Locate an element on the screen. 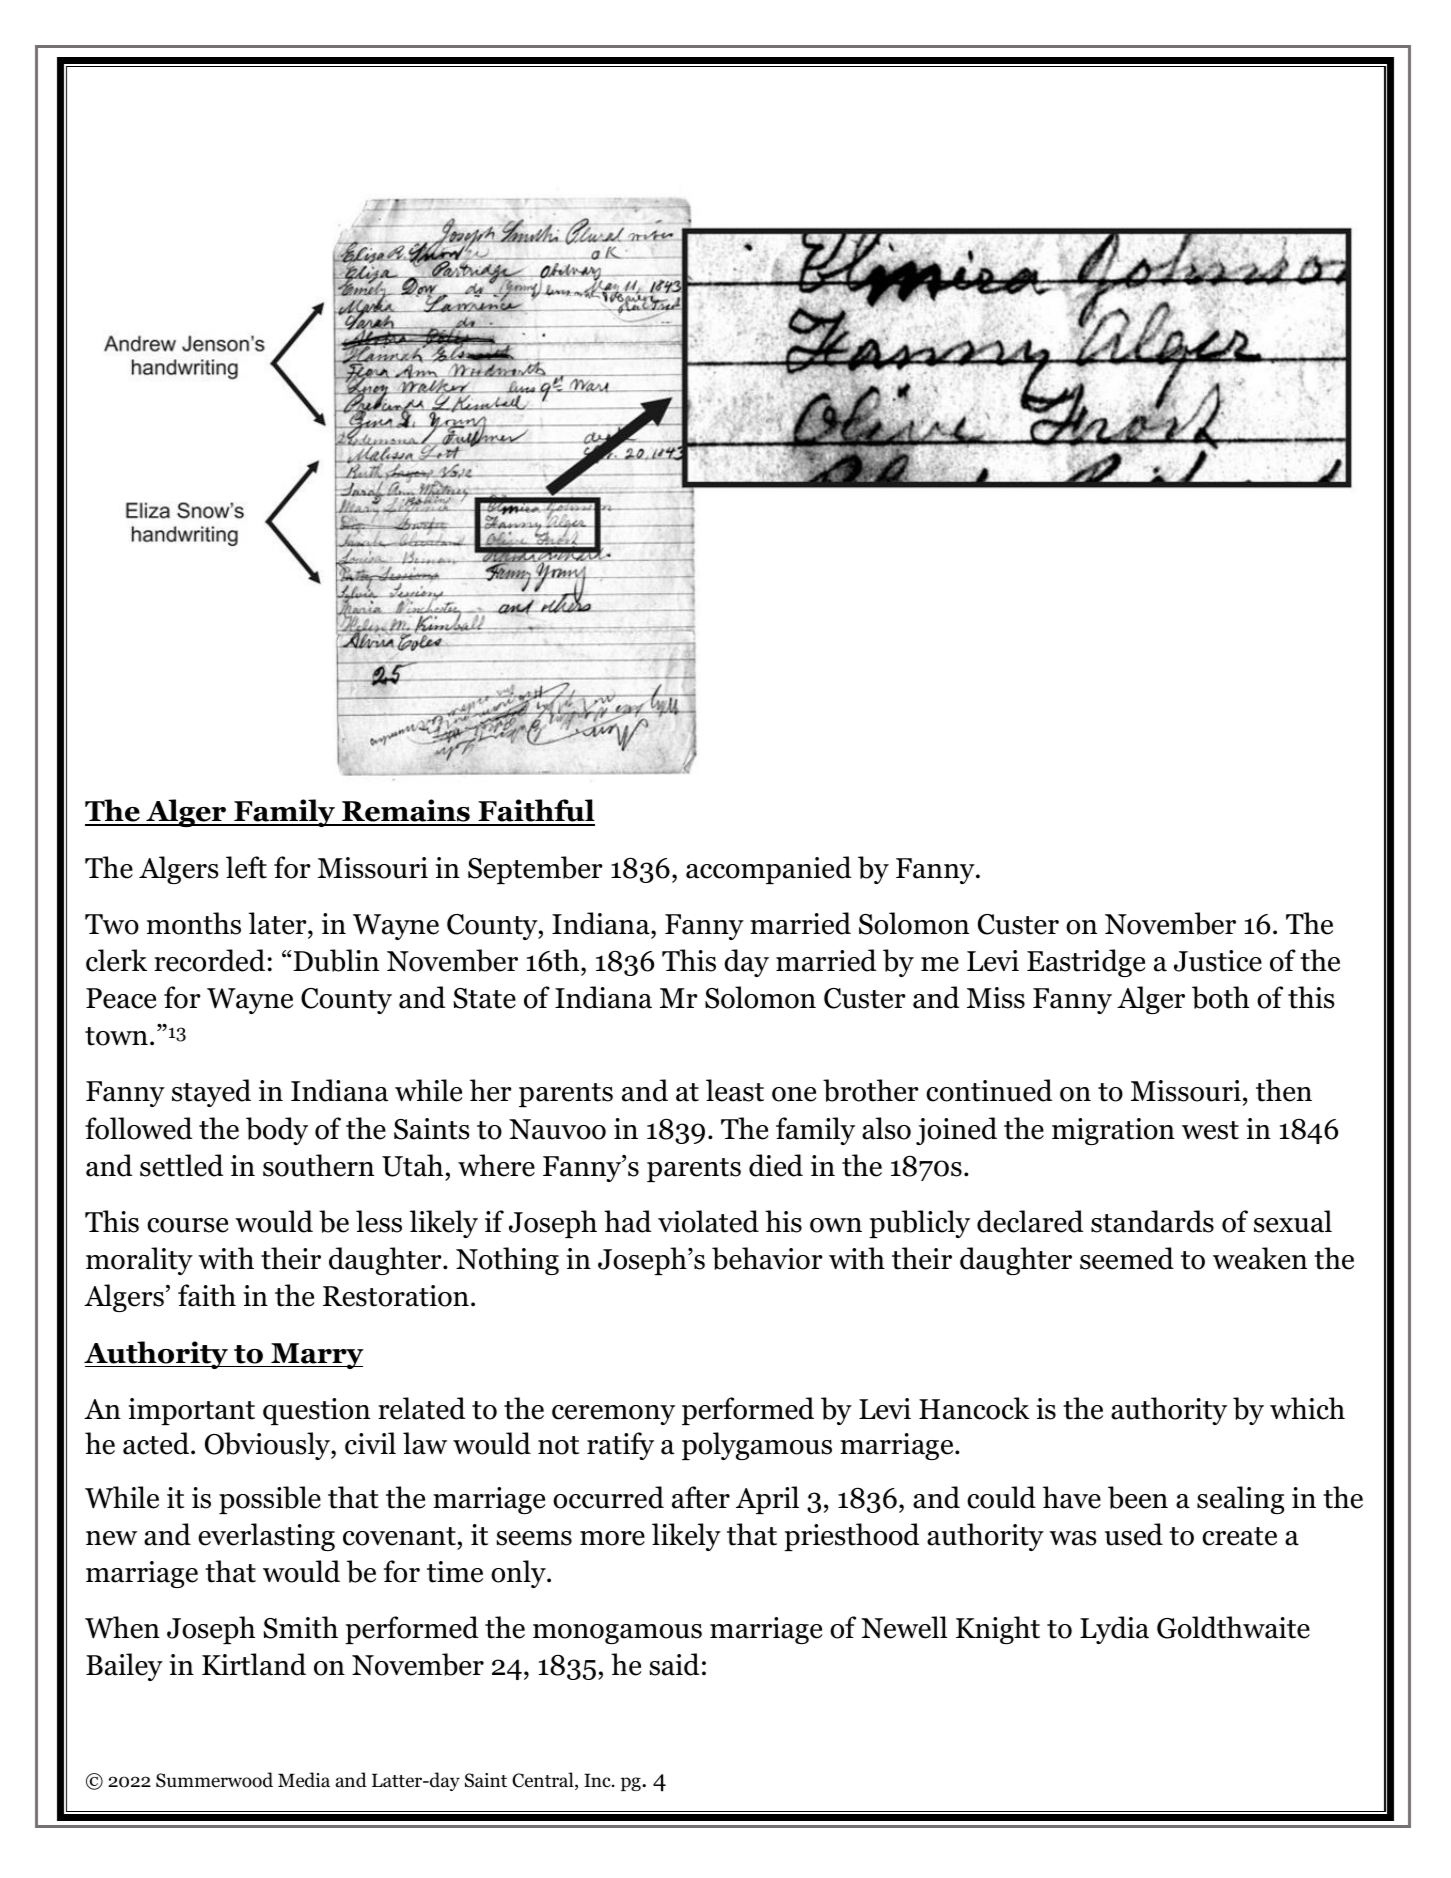  body is located at coordinates (277, 1131).
